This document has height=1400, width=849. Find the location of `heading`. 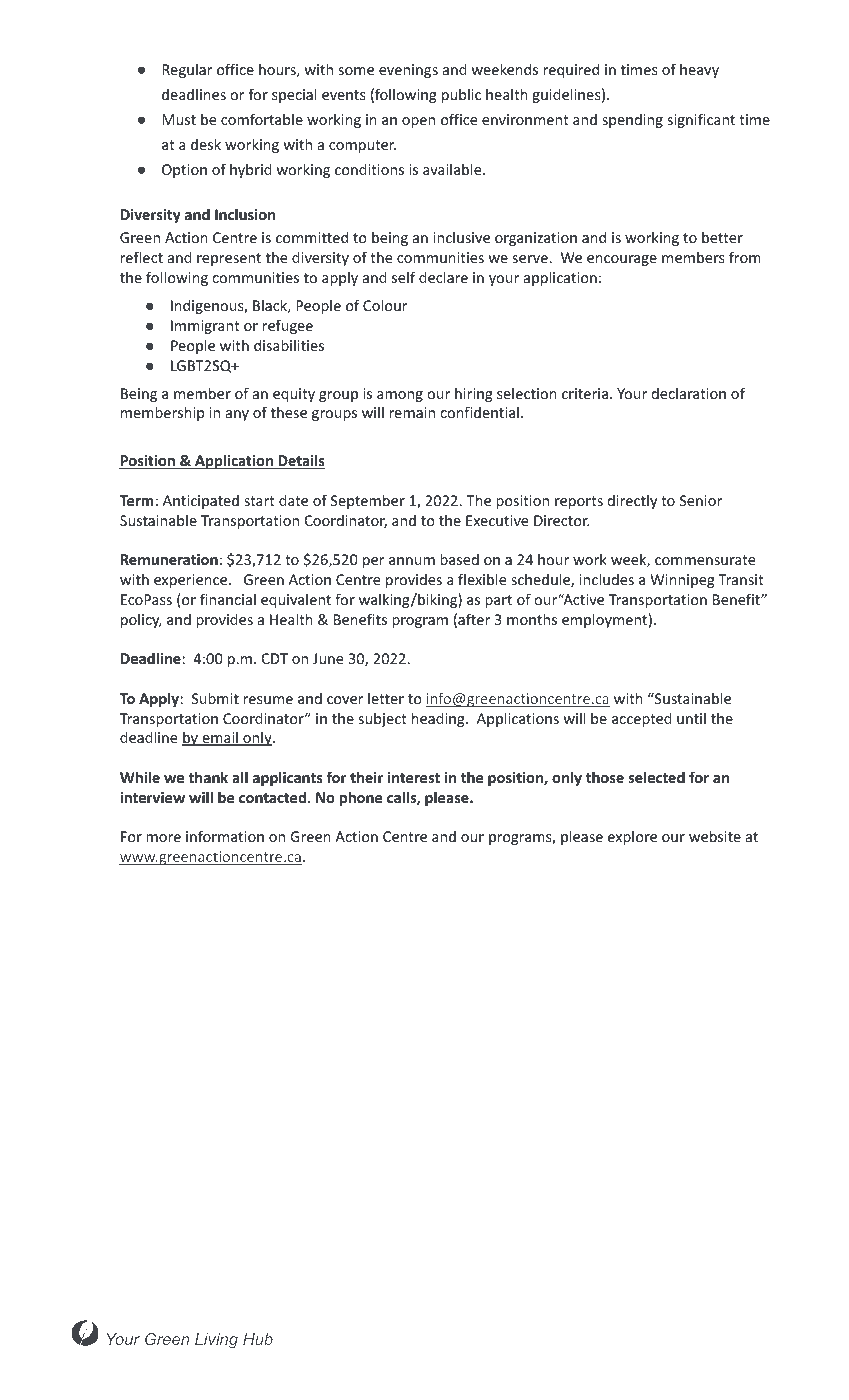

heading is located at coordinates (439, 719).
